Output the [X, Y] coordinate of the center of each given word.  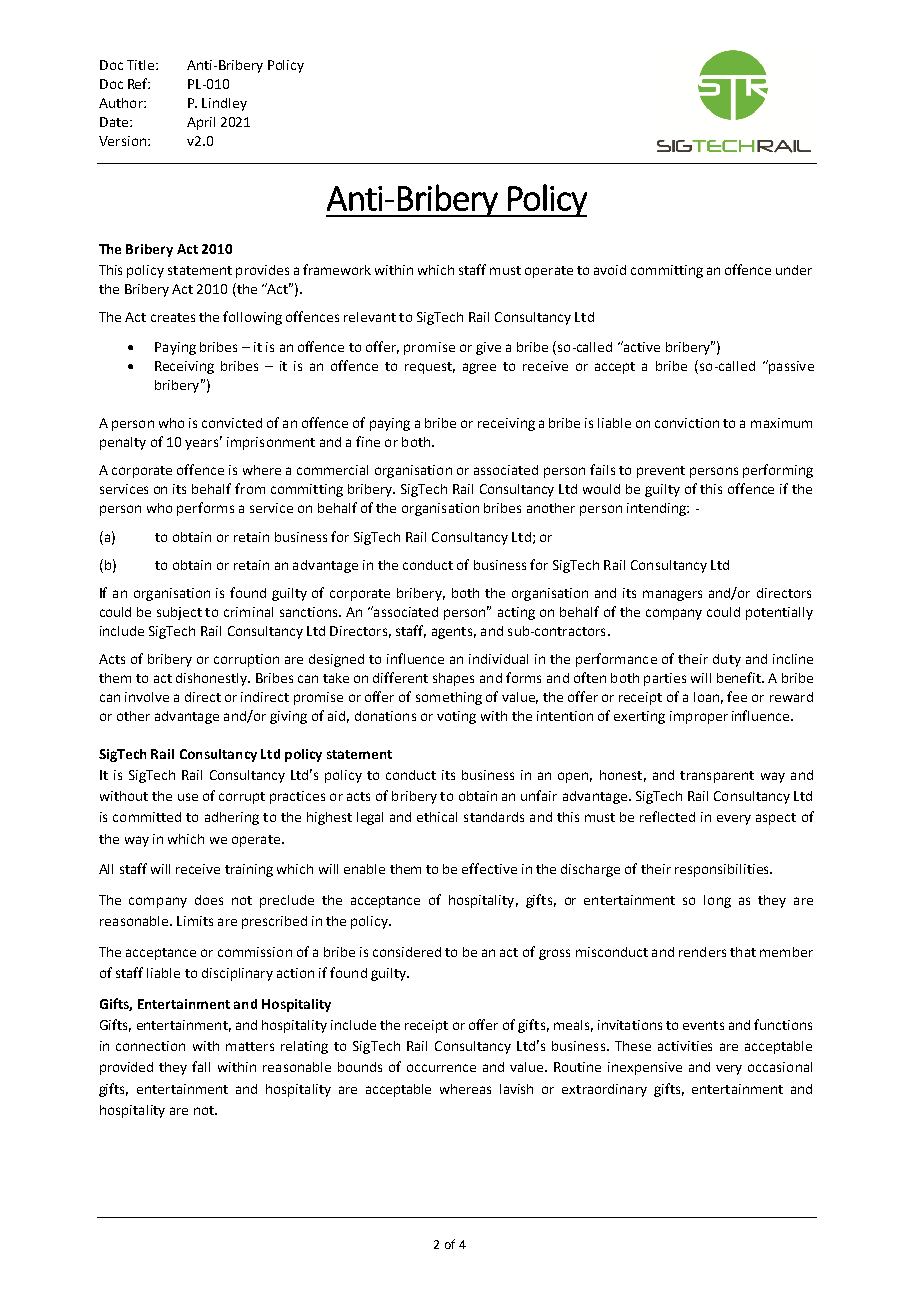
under [794, 270]
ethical [437, 817]
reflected [667, 816]
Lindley [224, 104]
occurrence [441, 1068]
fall [201, 1066]
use [188, 797]
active [641, 346]
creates [173, 317]
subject [179, 613]
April [201, 123]
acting [516, 613]
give [488, 348]
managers [672, 595]
